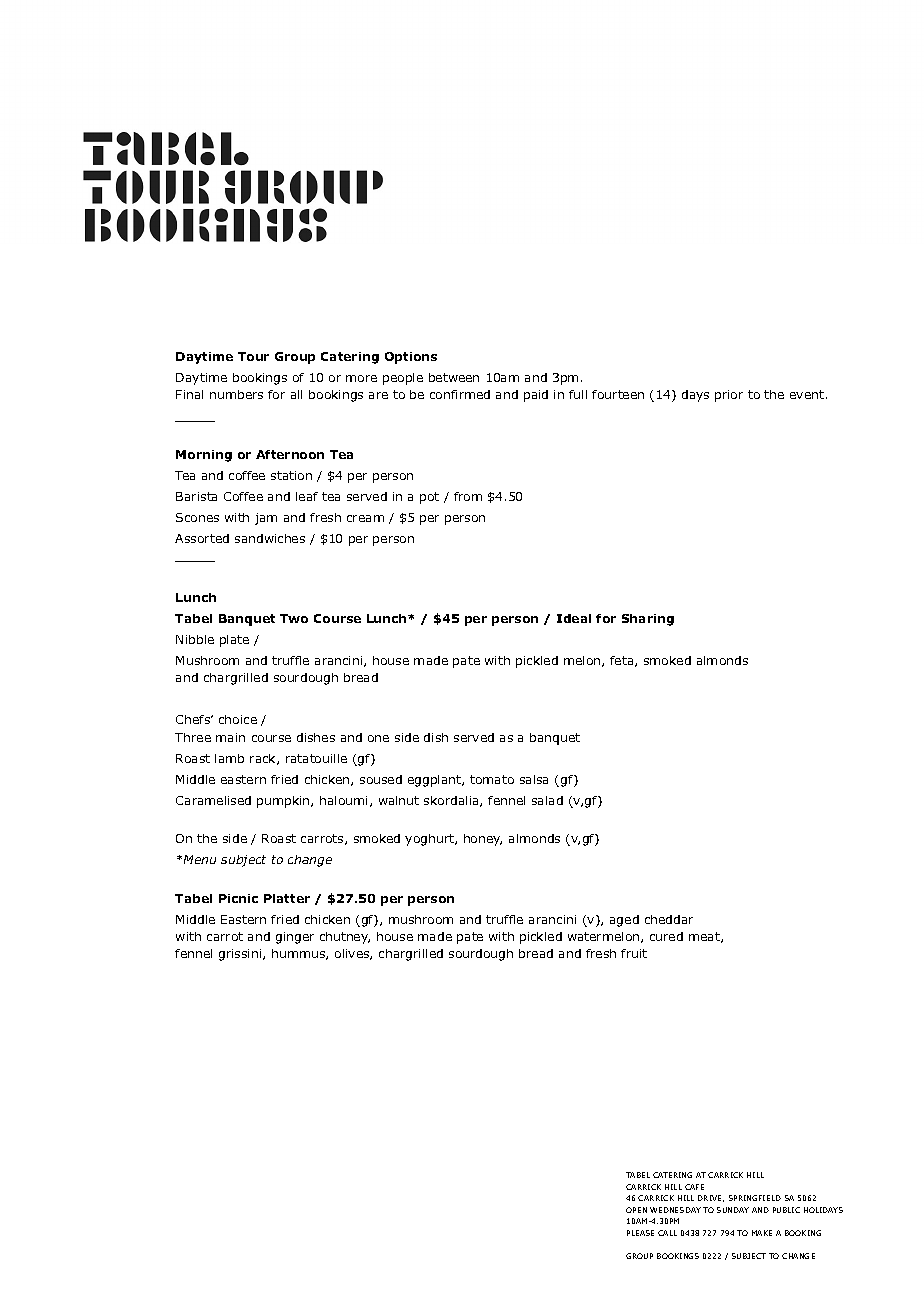  I want to click on prior, so click(729, 396).
